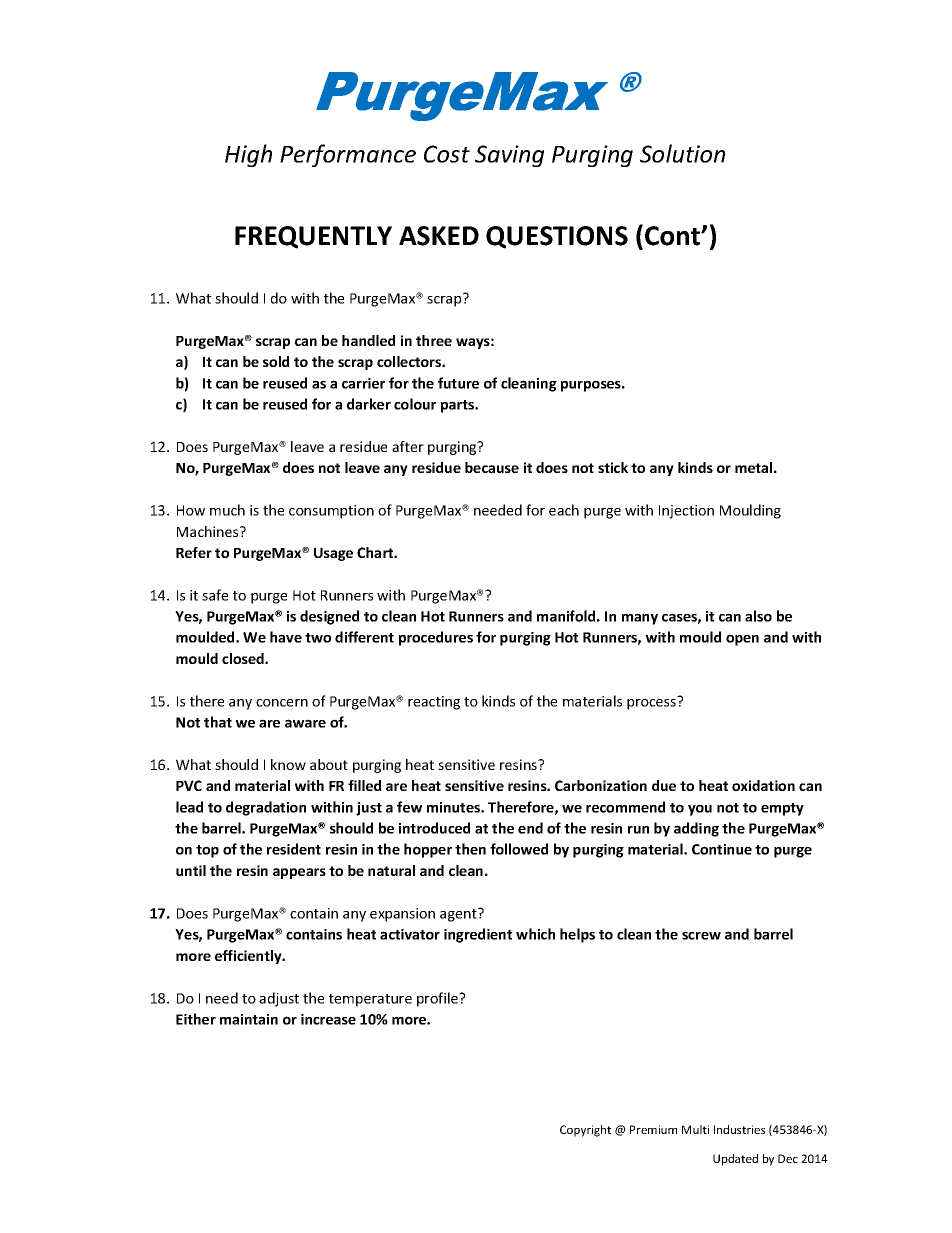 Image resolution: width=952 pixels, height=1233 pixels. Describe the element at coordinates (686, 512) in the screenshot. I see `Injection` at that location.
